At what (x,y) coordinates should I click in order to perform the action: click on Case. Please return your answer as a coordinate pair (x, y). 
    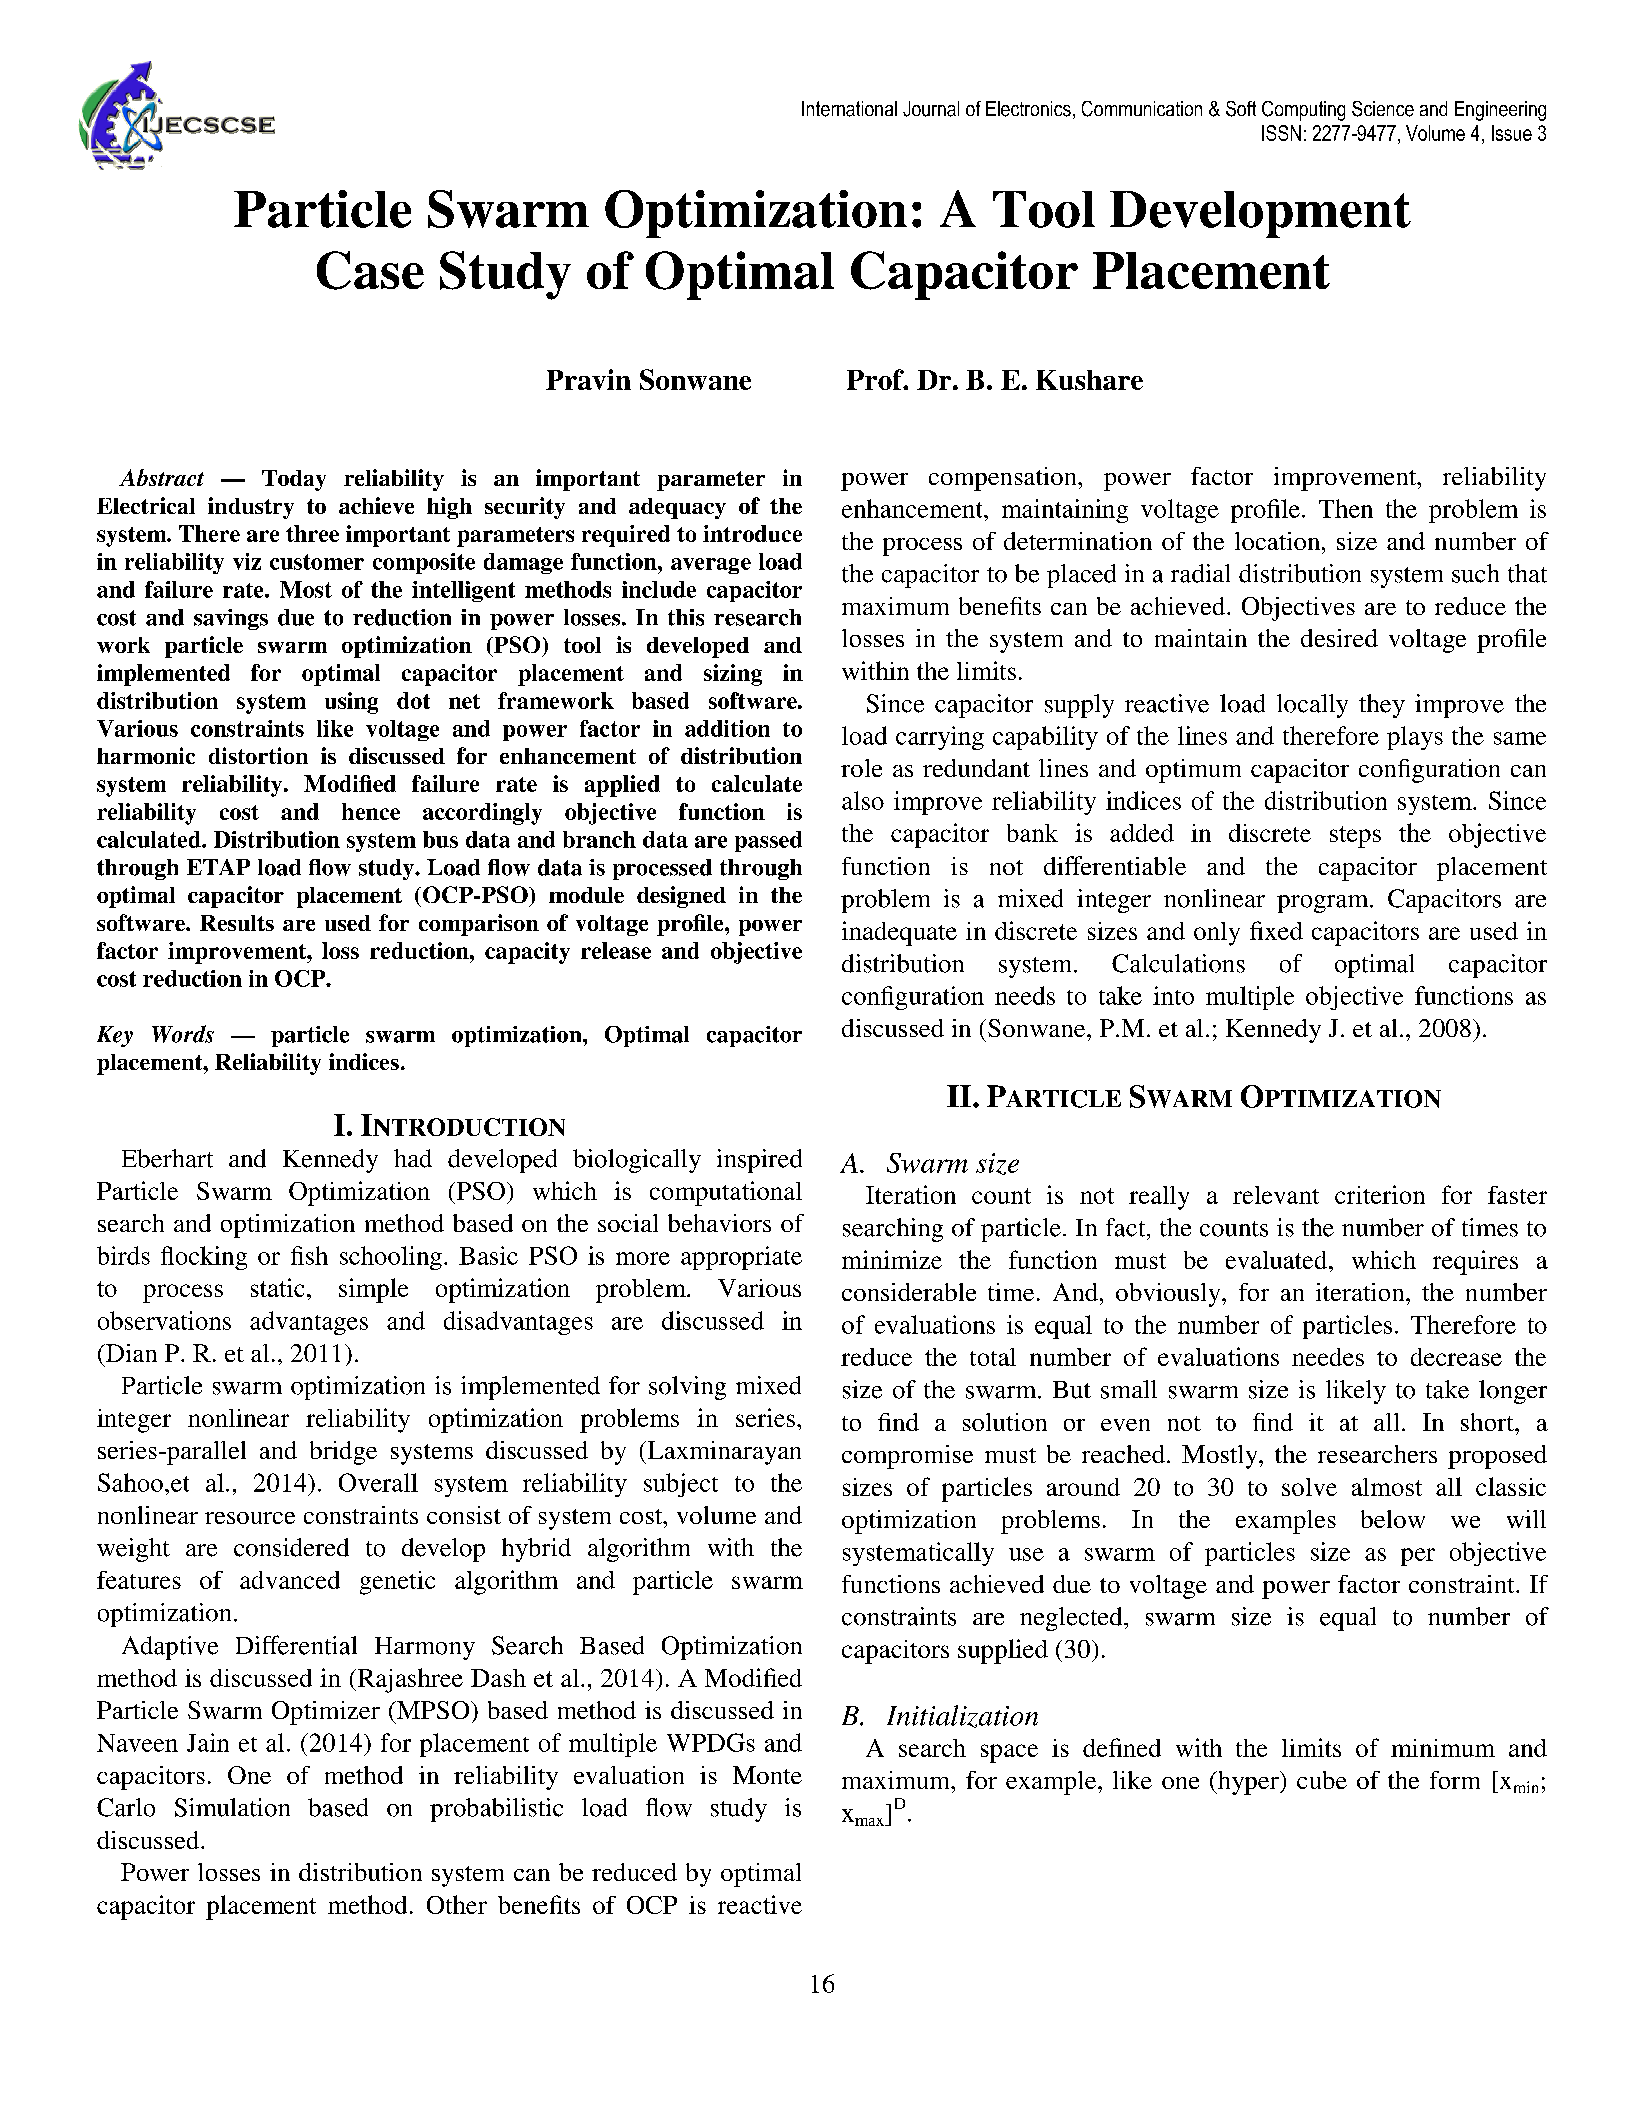
    Looking at the image, I should click on (370, 270).
